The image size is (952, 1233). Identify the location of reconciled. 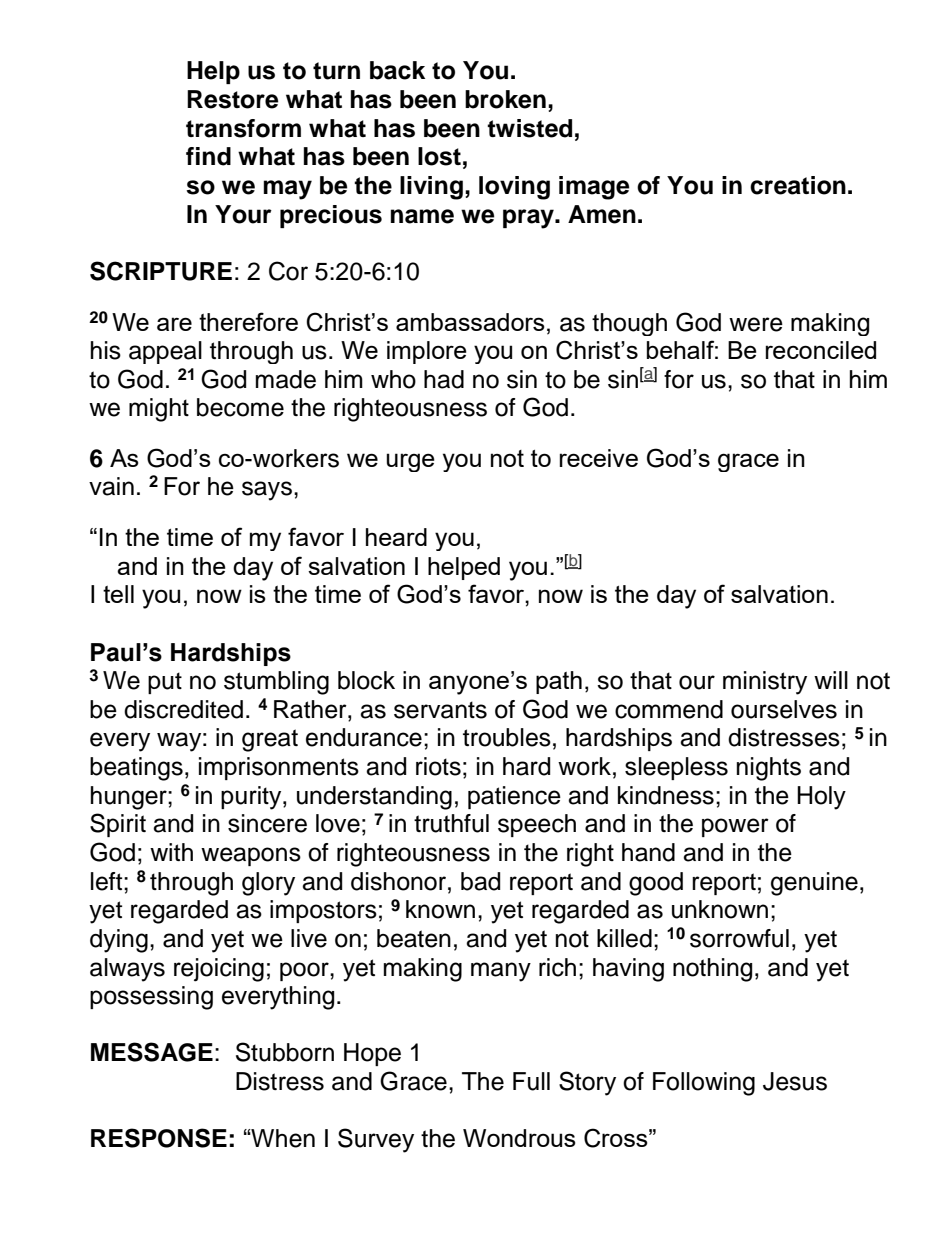
(821, 350).
